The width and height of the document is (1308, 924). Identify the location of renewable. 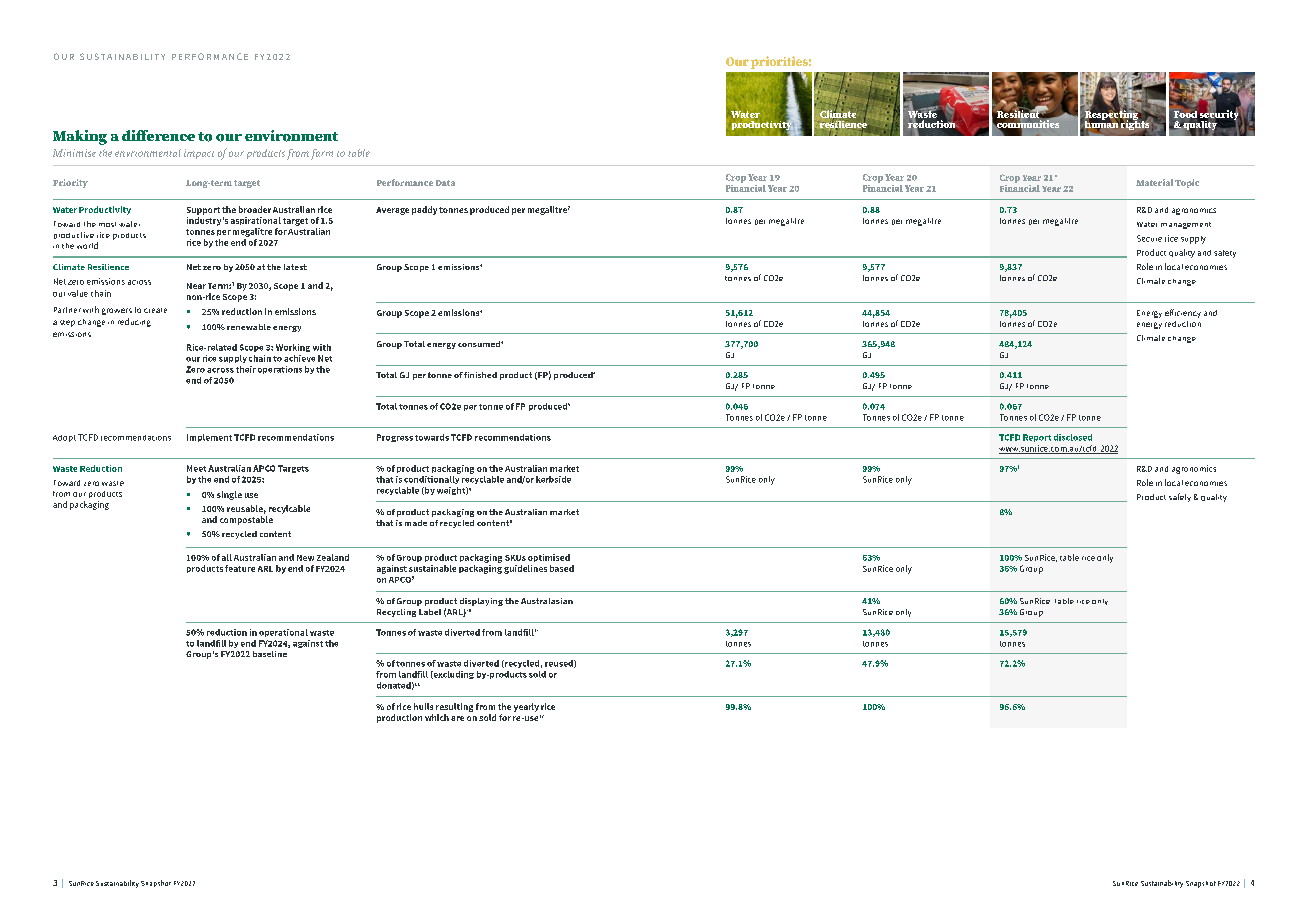
(249, 327).
